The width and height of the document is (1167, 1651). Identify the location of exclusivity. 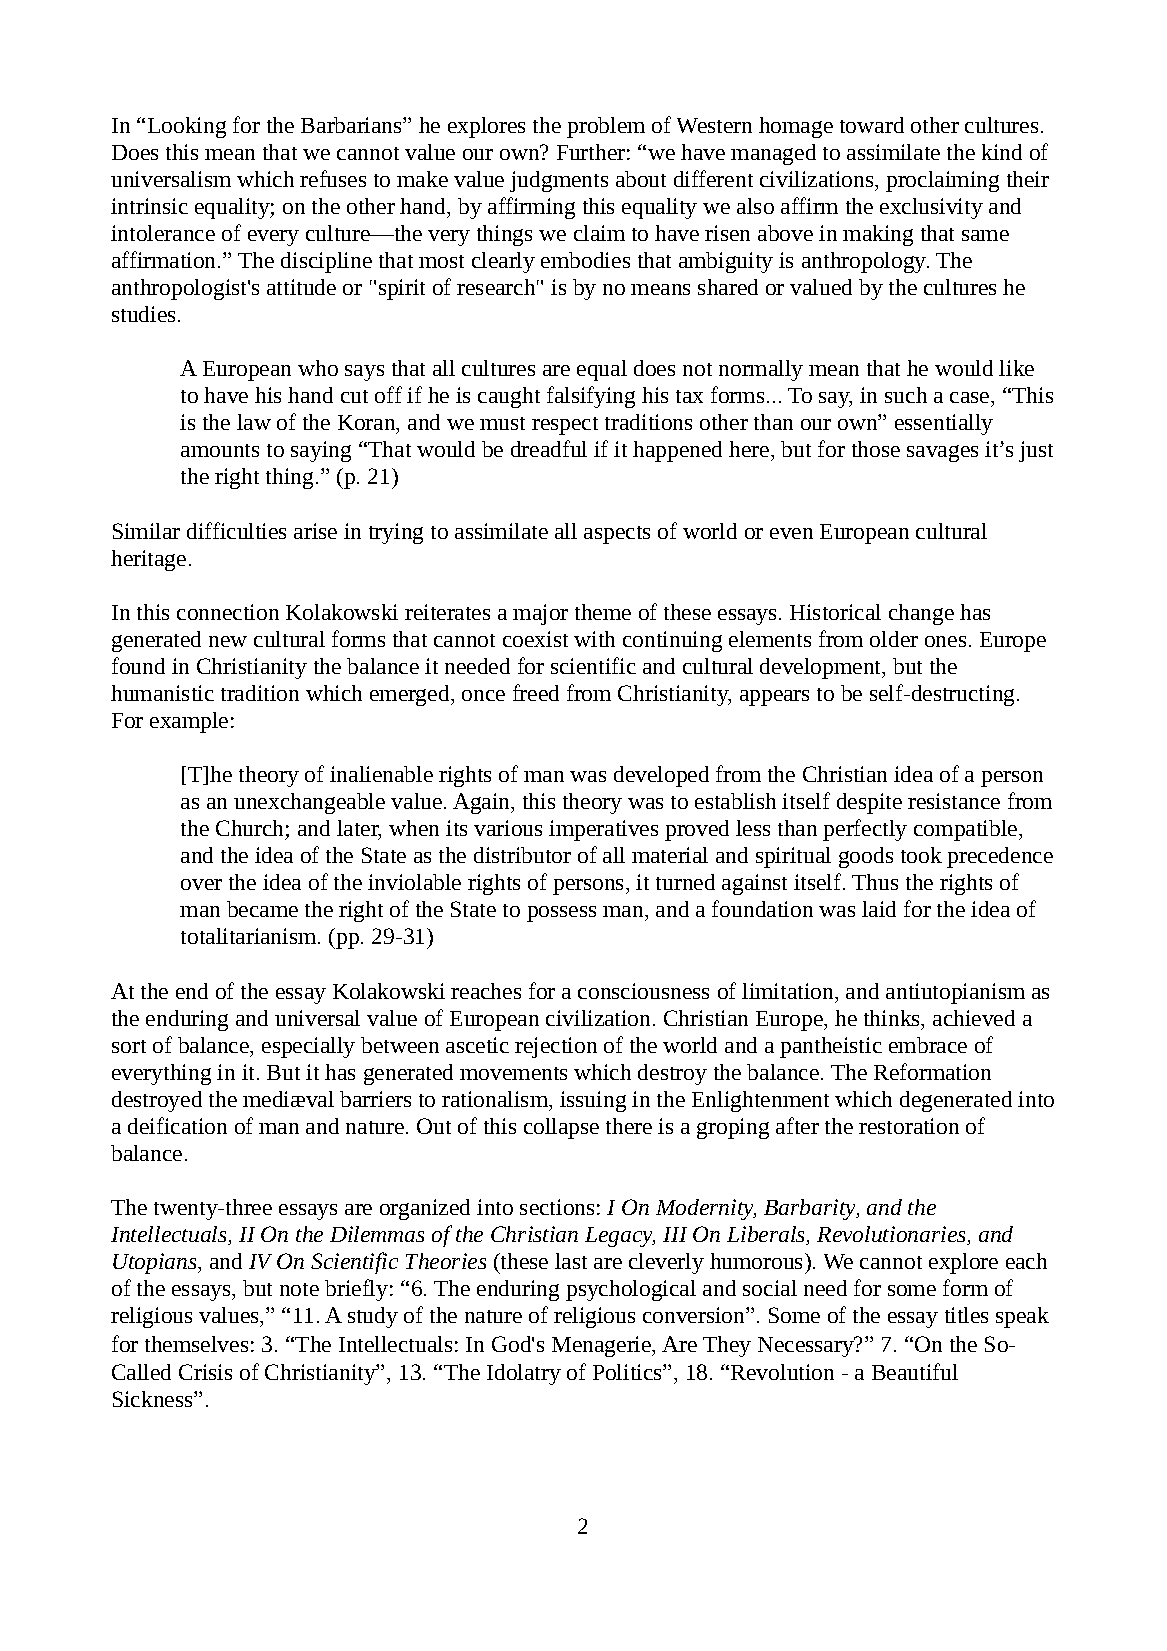
(931, 208).
